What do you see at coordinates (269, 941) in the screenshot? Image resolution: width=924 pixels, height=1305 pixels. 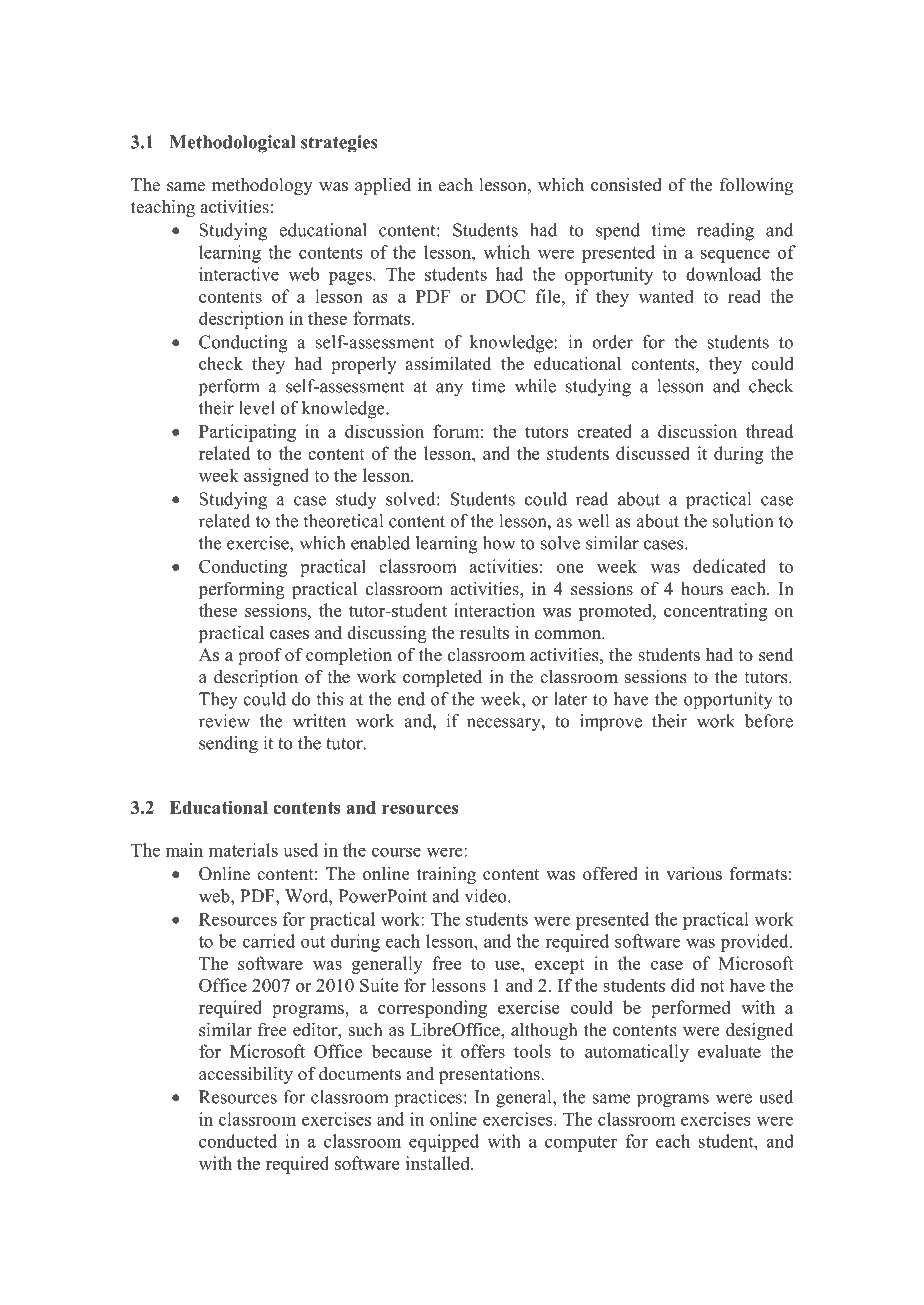 I see `carried` at bounding box center [269, 941].
